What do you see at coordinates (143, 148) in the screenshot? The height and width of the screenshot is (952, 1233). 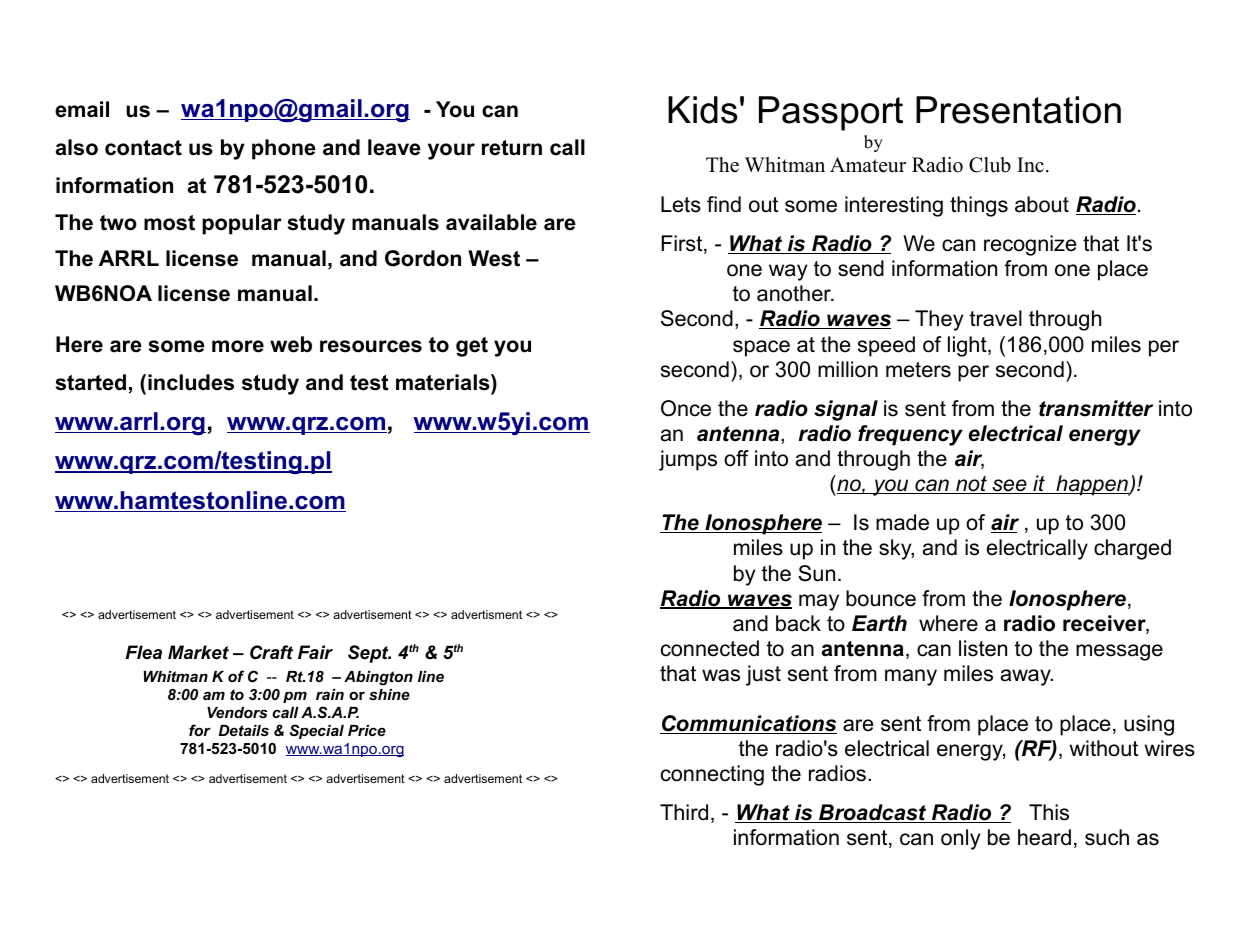 I see `contact` at bounding box center [143, 148].
